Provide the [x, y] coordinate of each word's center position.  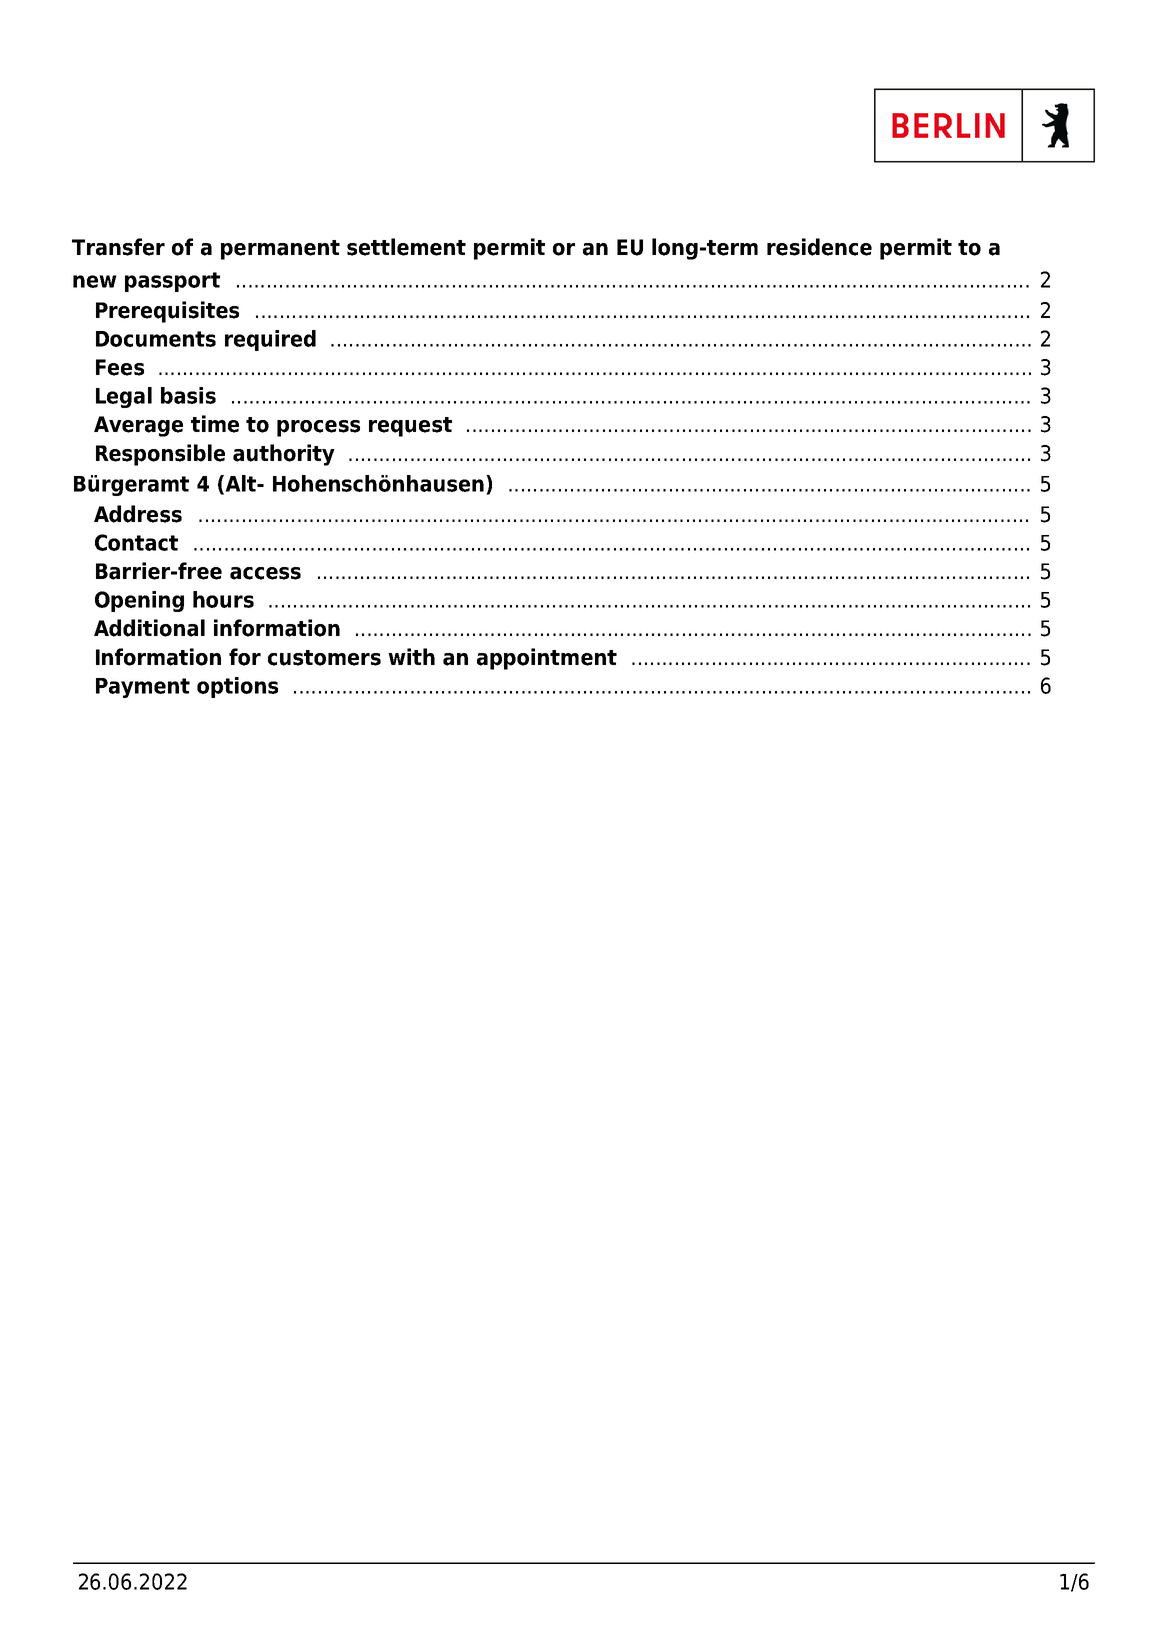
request [410, 427]
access [265, 573]
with [411, 656]
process [318, 428]
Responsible [160, 455]
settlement [406, 247]
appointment [547, 659]
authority [284, 455]
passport [172, 282]
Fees [120, 367]
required [270, 340]
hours [223, 599]
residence [819, 247]
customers [324, 658]
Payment [143, 688]
